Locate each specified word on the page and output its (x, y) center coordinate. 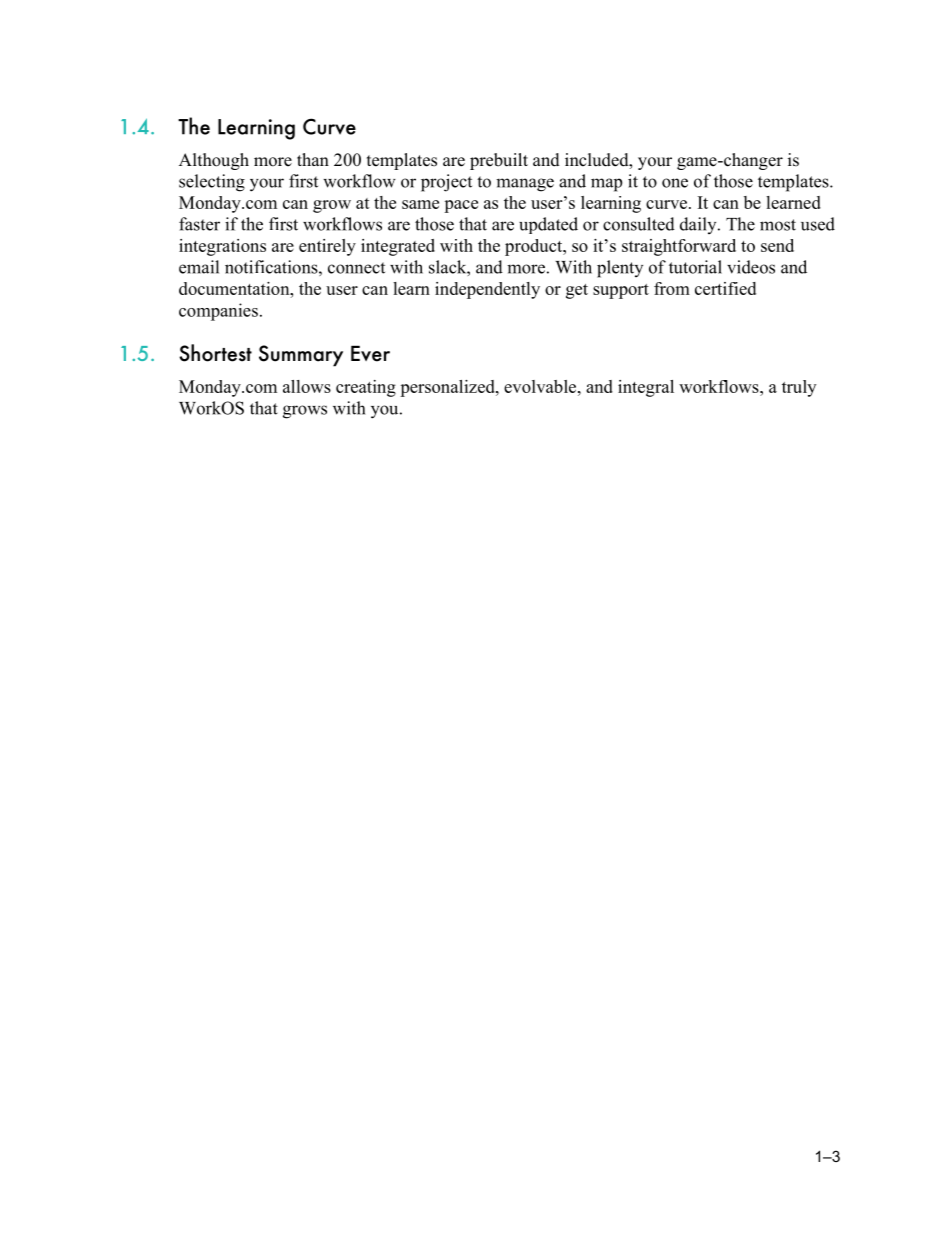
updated (548, 225)
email (199, 267)
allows (307, 386)
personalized (448, 388)
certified (725, 288)
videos (751, 267)
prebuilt (499, 161)
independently (487, 290)
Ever (370, 353)
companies (218, 312)
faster (199, 224)
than (313, 159)
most (778, 225)
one (675, 183)
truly (799, 388)
